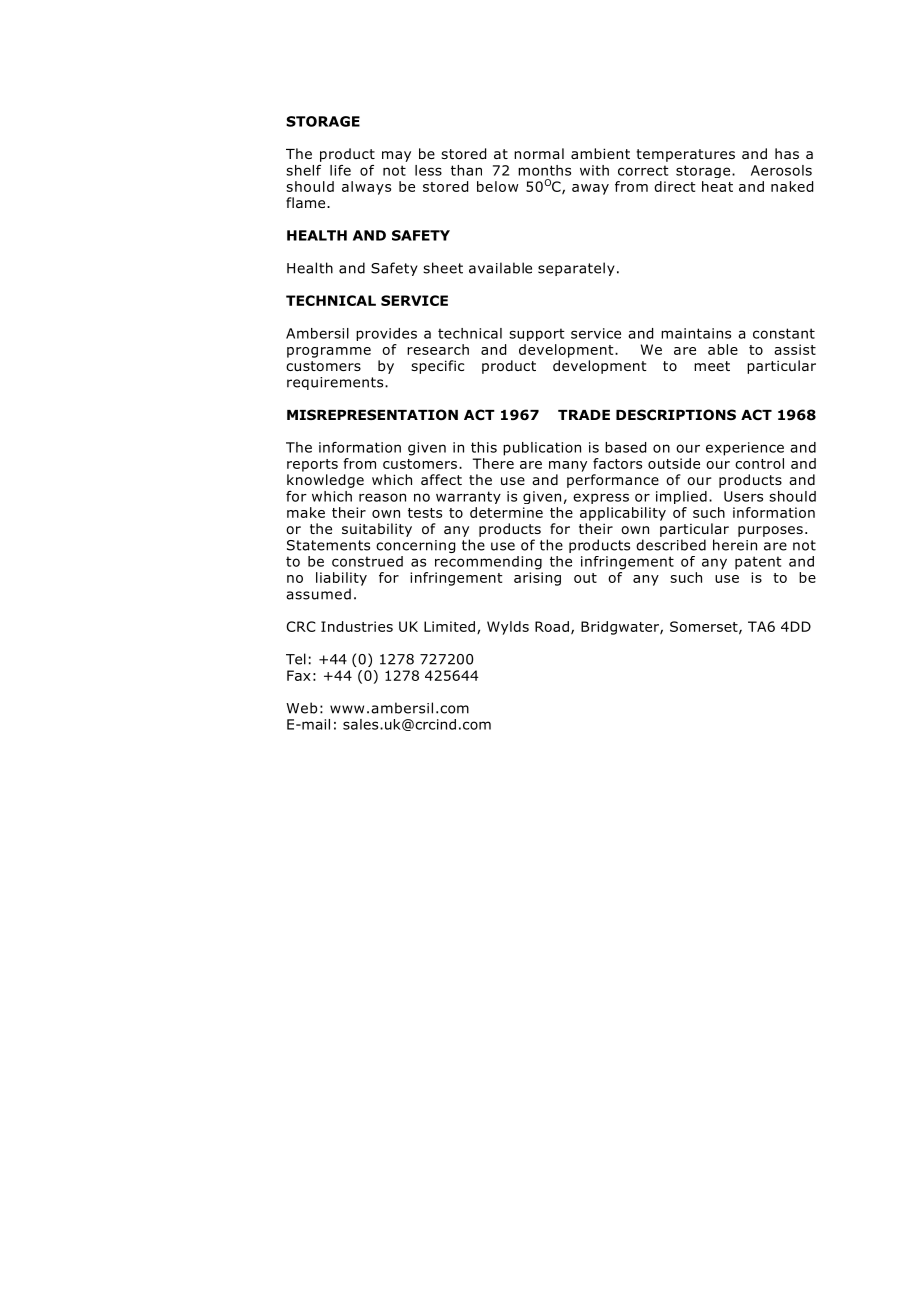 This screenshot has height=1307, width=924. Describe the element at coordinates (301, 708) in the screenshot. I see `Web` at that location.
